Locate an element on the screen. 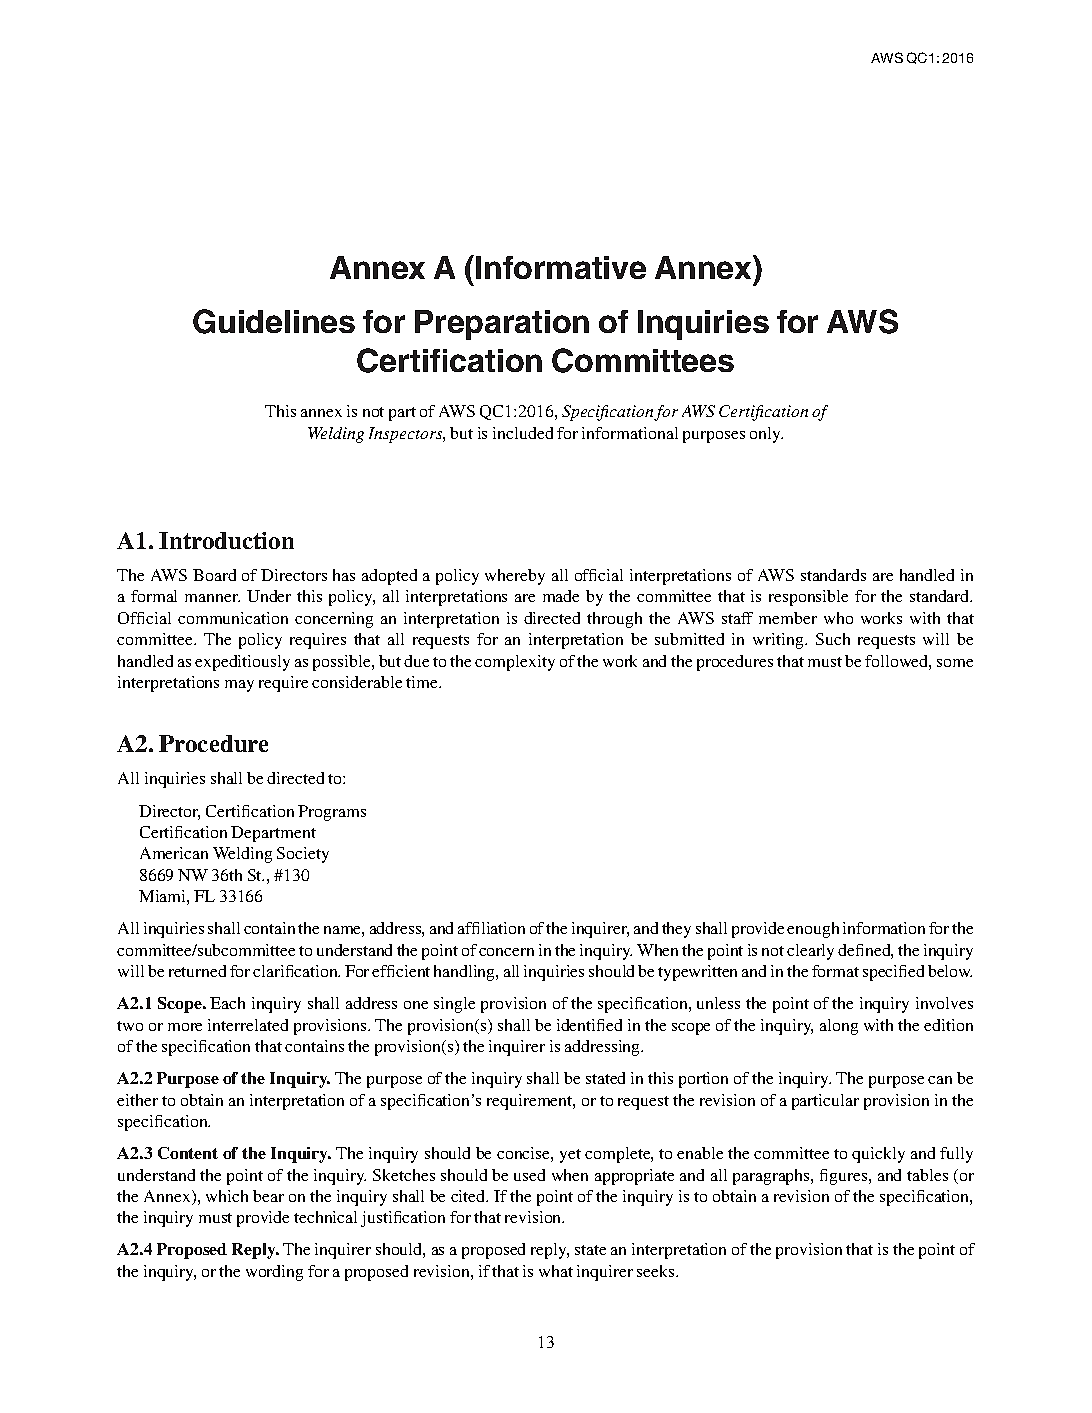  enough is located at coordinates (813, 930).
